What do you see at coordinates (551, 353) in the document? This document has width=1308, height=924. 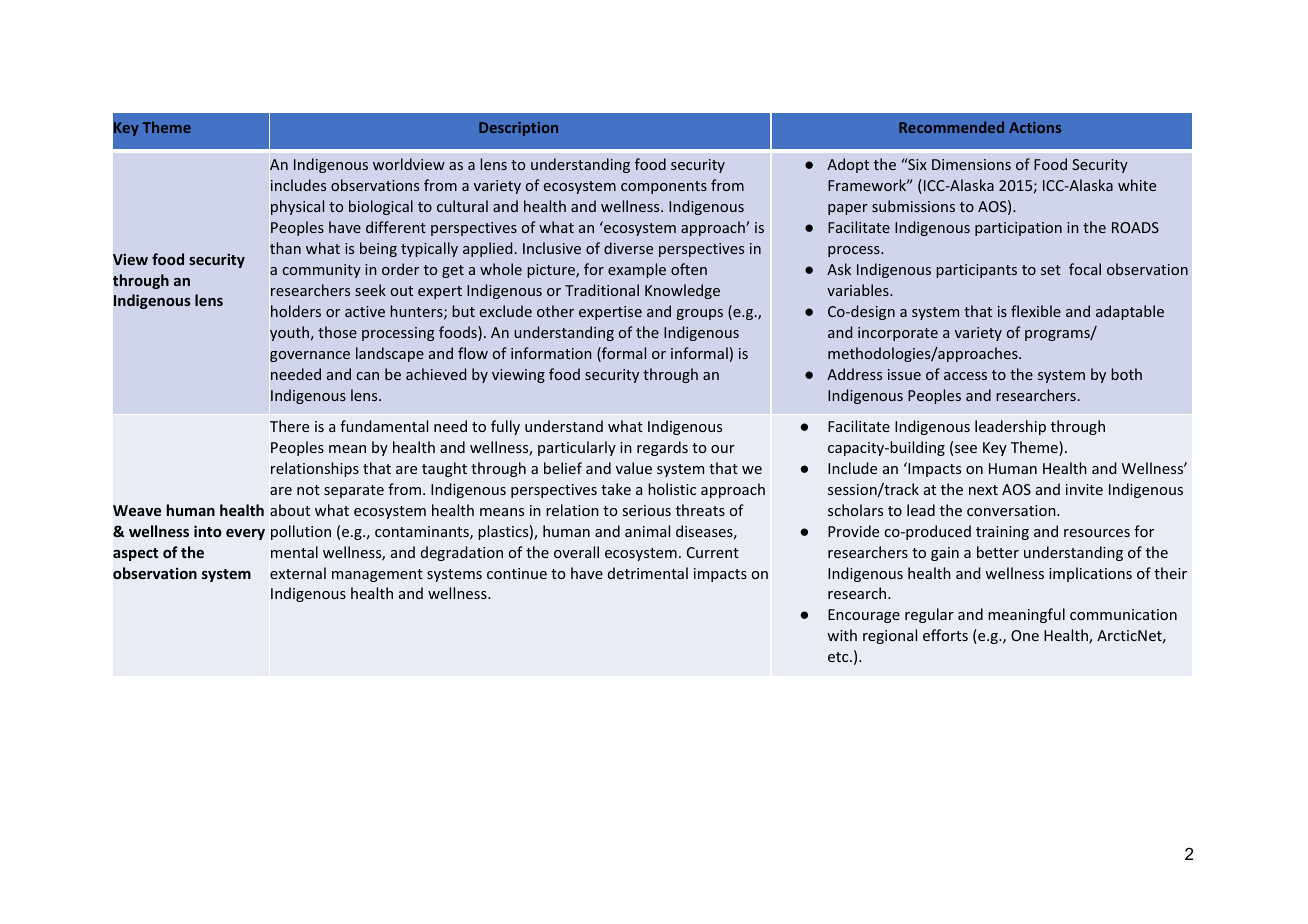 I see `information` at bounding box center [551, 353].
